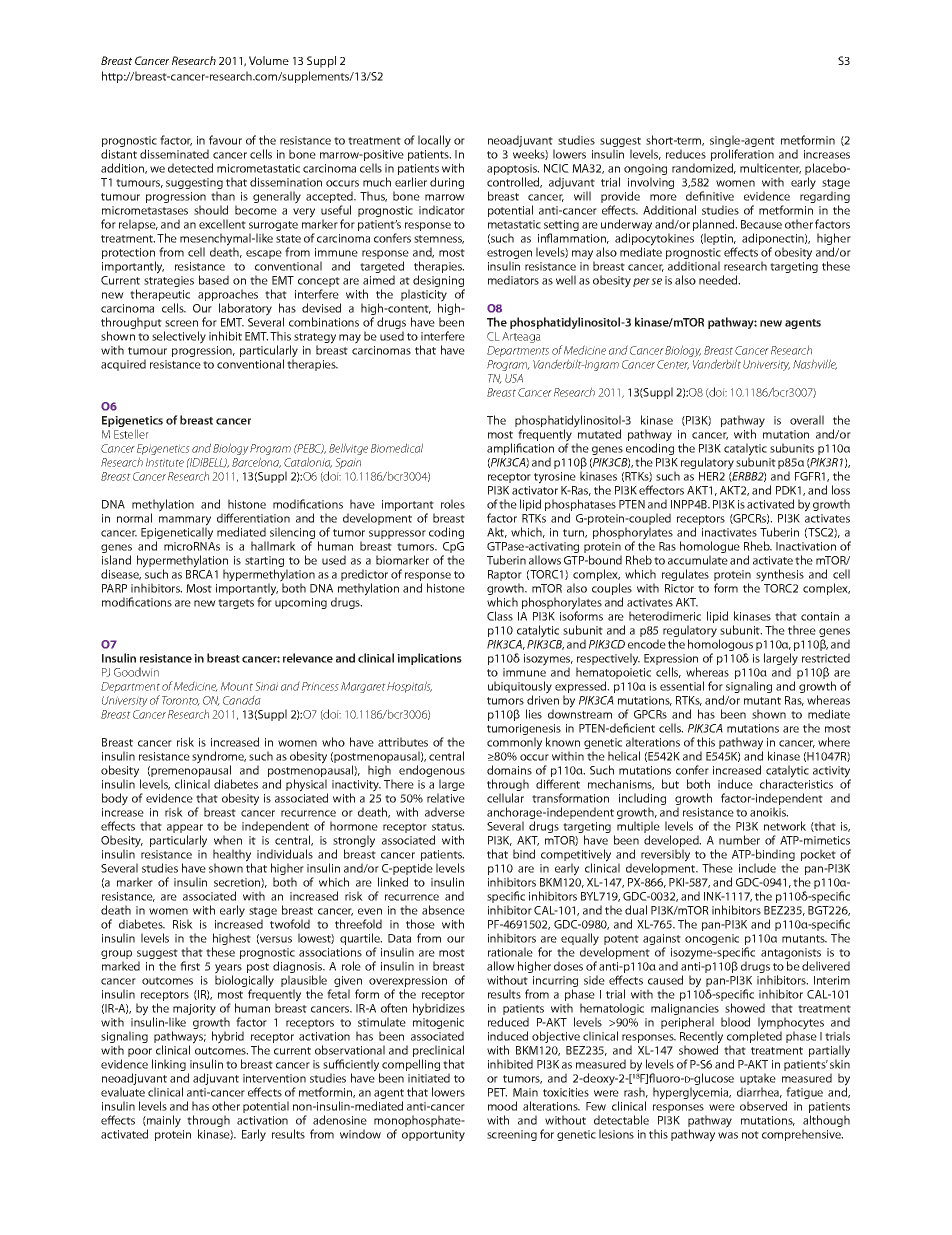  What do you see at coordinates (443, 910) in the screenshot?
I see `absence` at bounding box center [443, 910].
